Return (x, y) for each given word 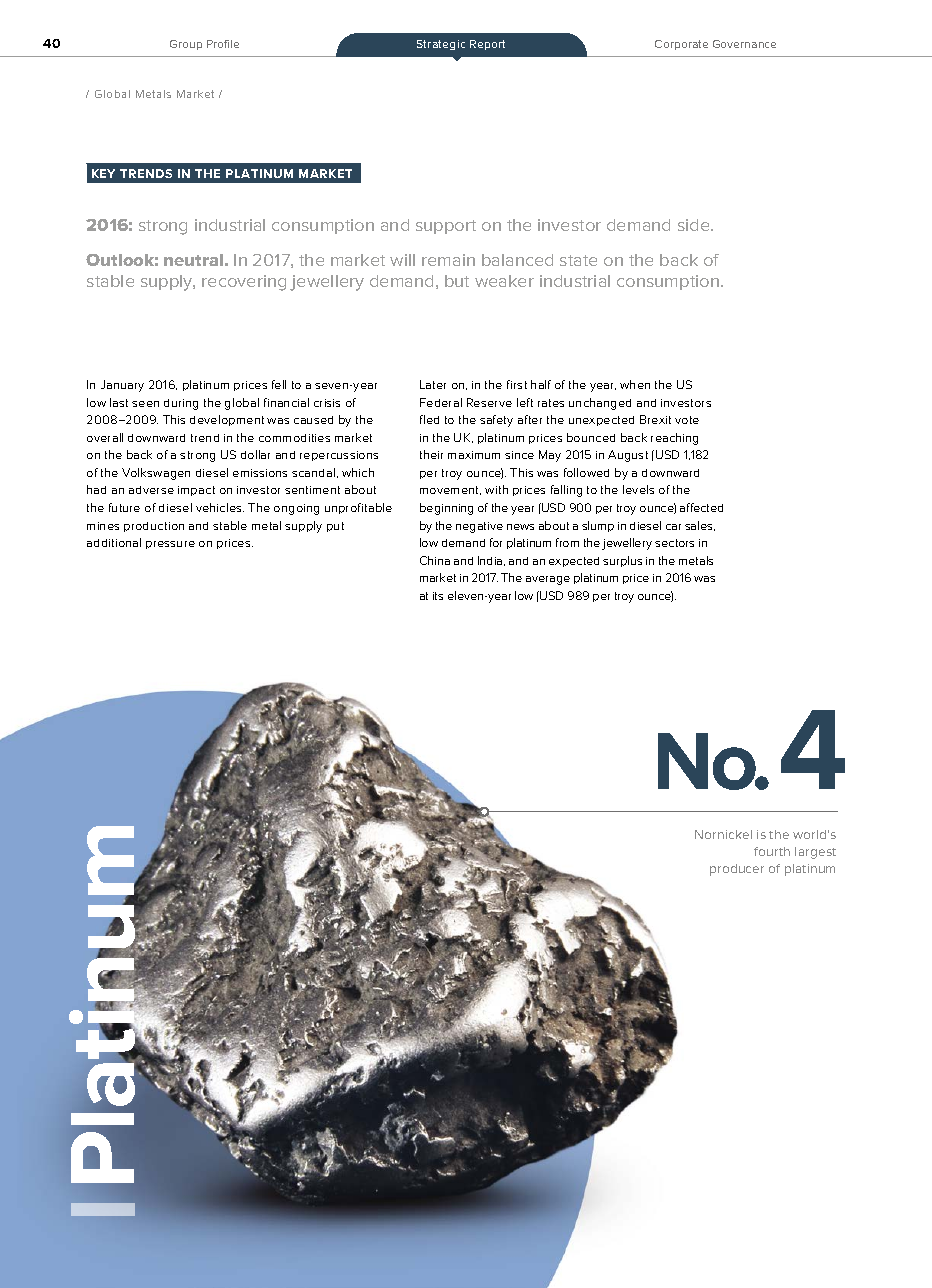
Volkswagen (156, 474)
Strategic (441, 45)
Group (186, 45)
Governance (744, 44)
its (438, 596)
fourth (772, 851)
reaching (674, 439)
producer (737, 870)
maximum (474, 455)
